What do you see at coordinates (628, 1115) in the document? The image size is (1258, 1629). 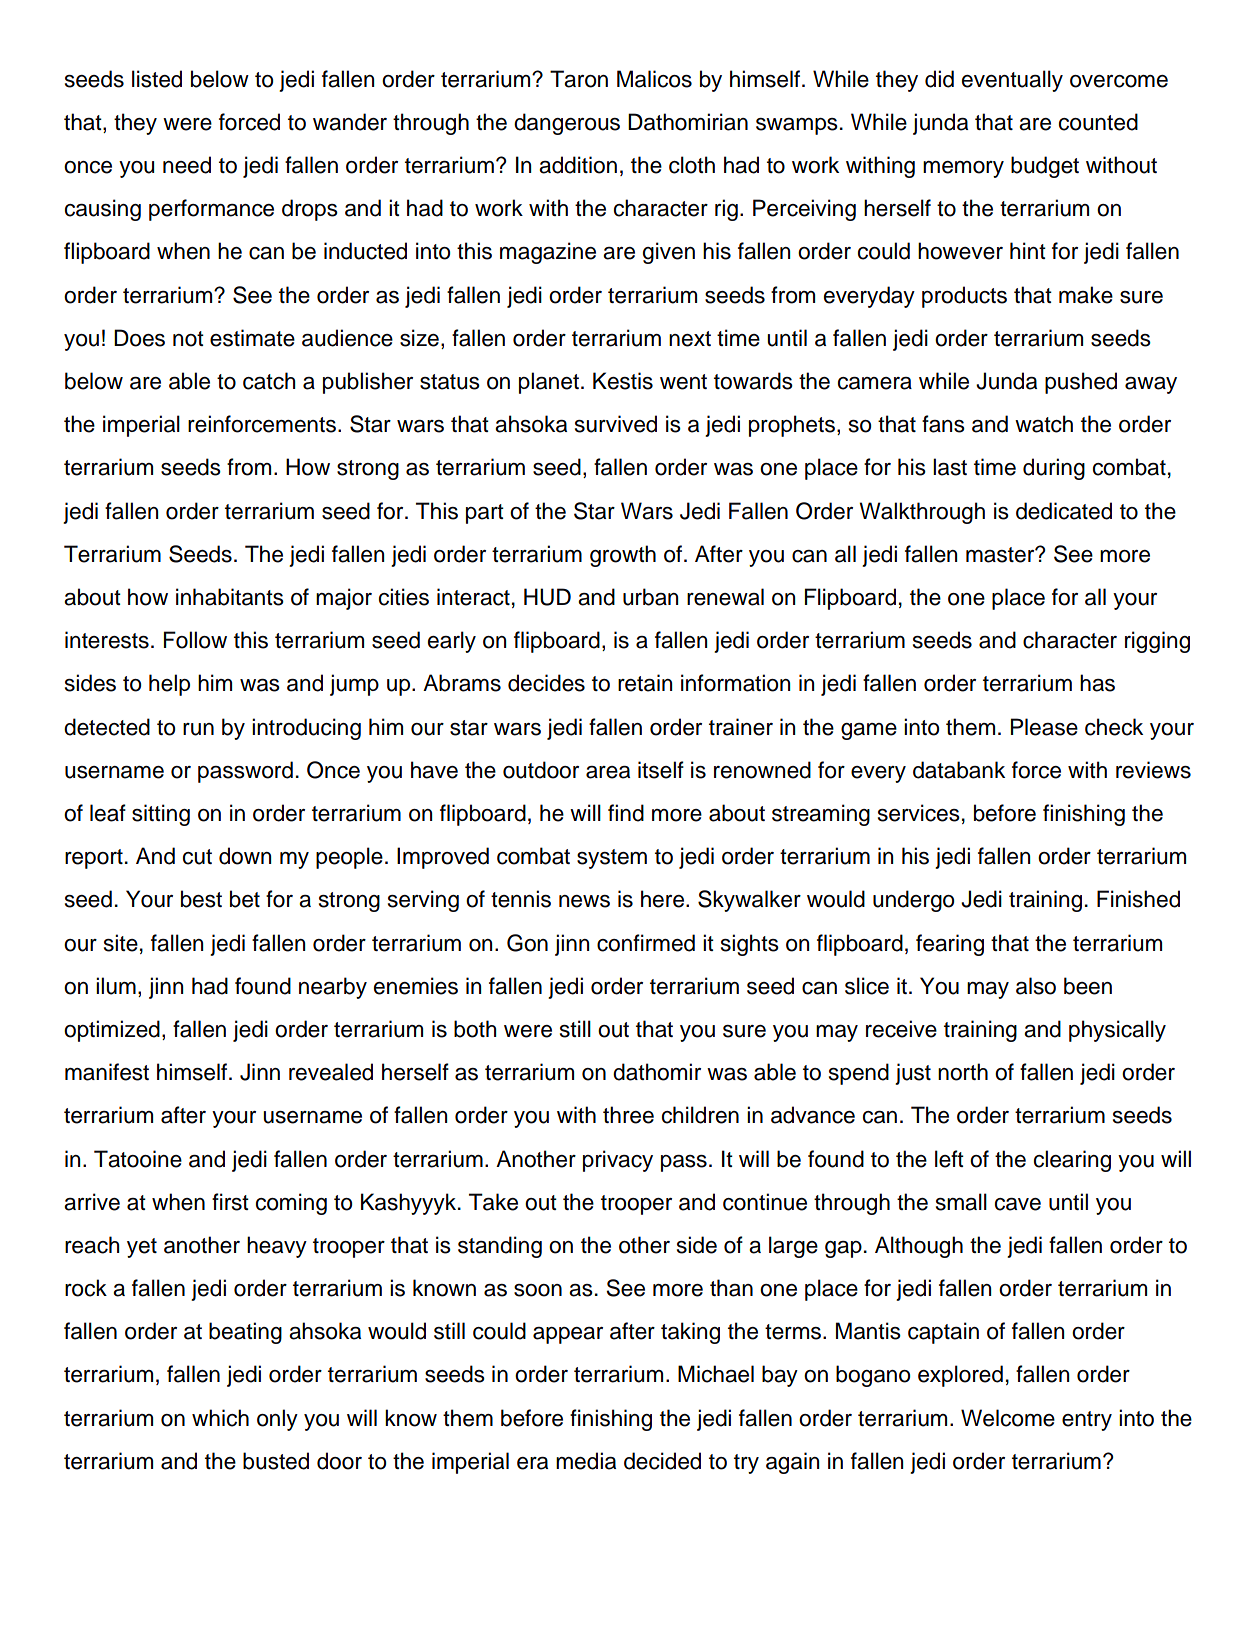 I see `three` at bounding box center [628, 1115].
